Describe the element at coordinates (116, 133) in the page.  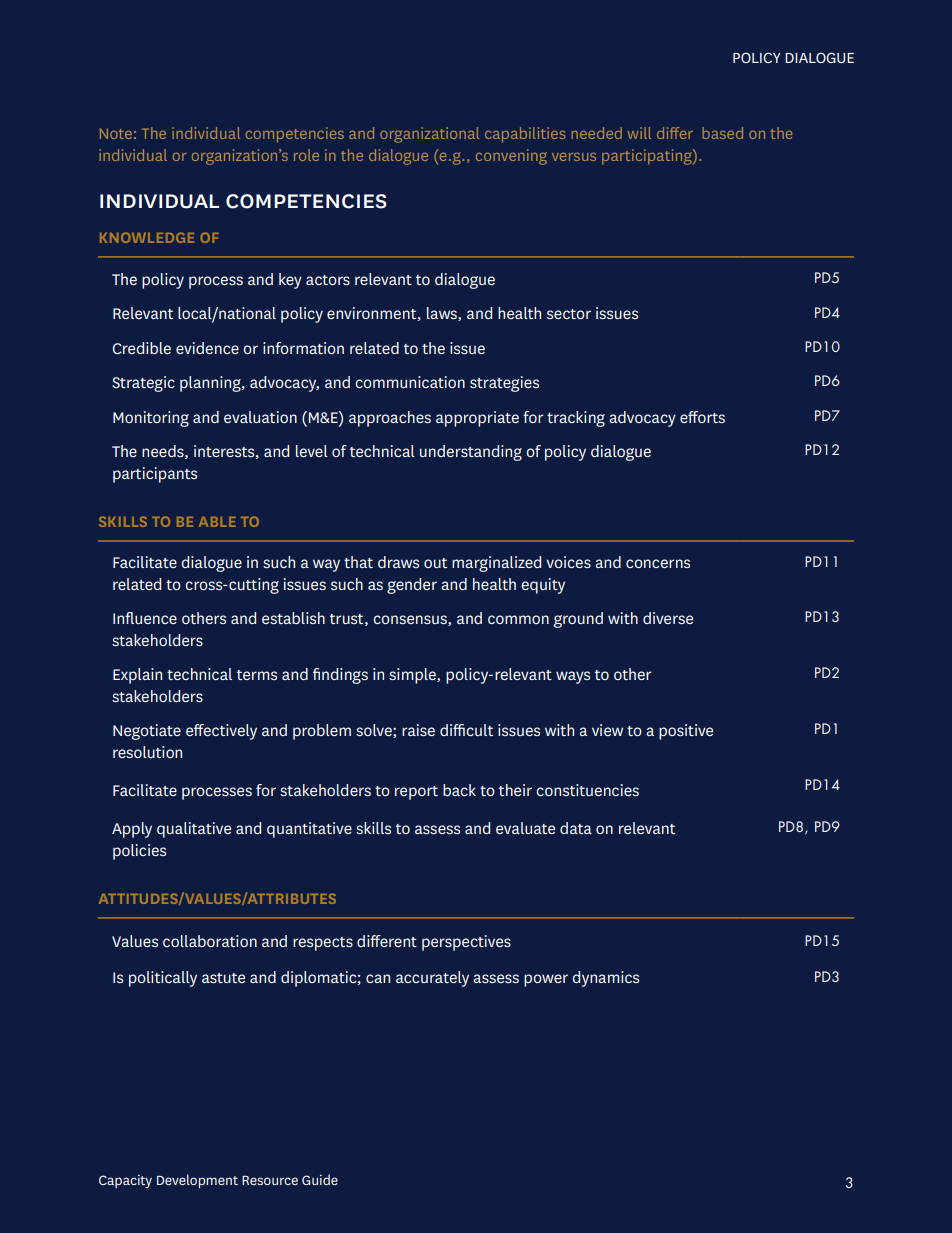
I see `Note` at that location.
